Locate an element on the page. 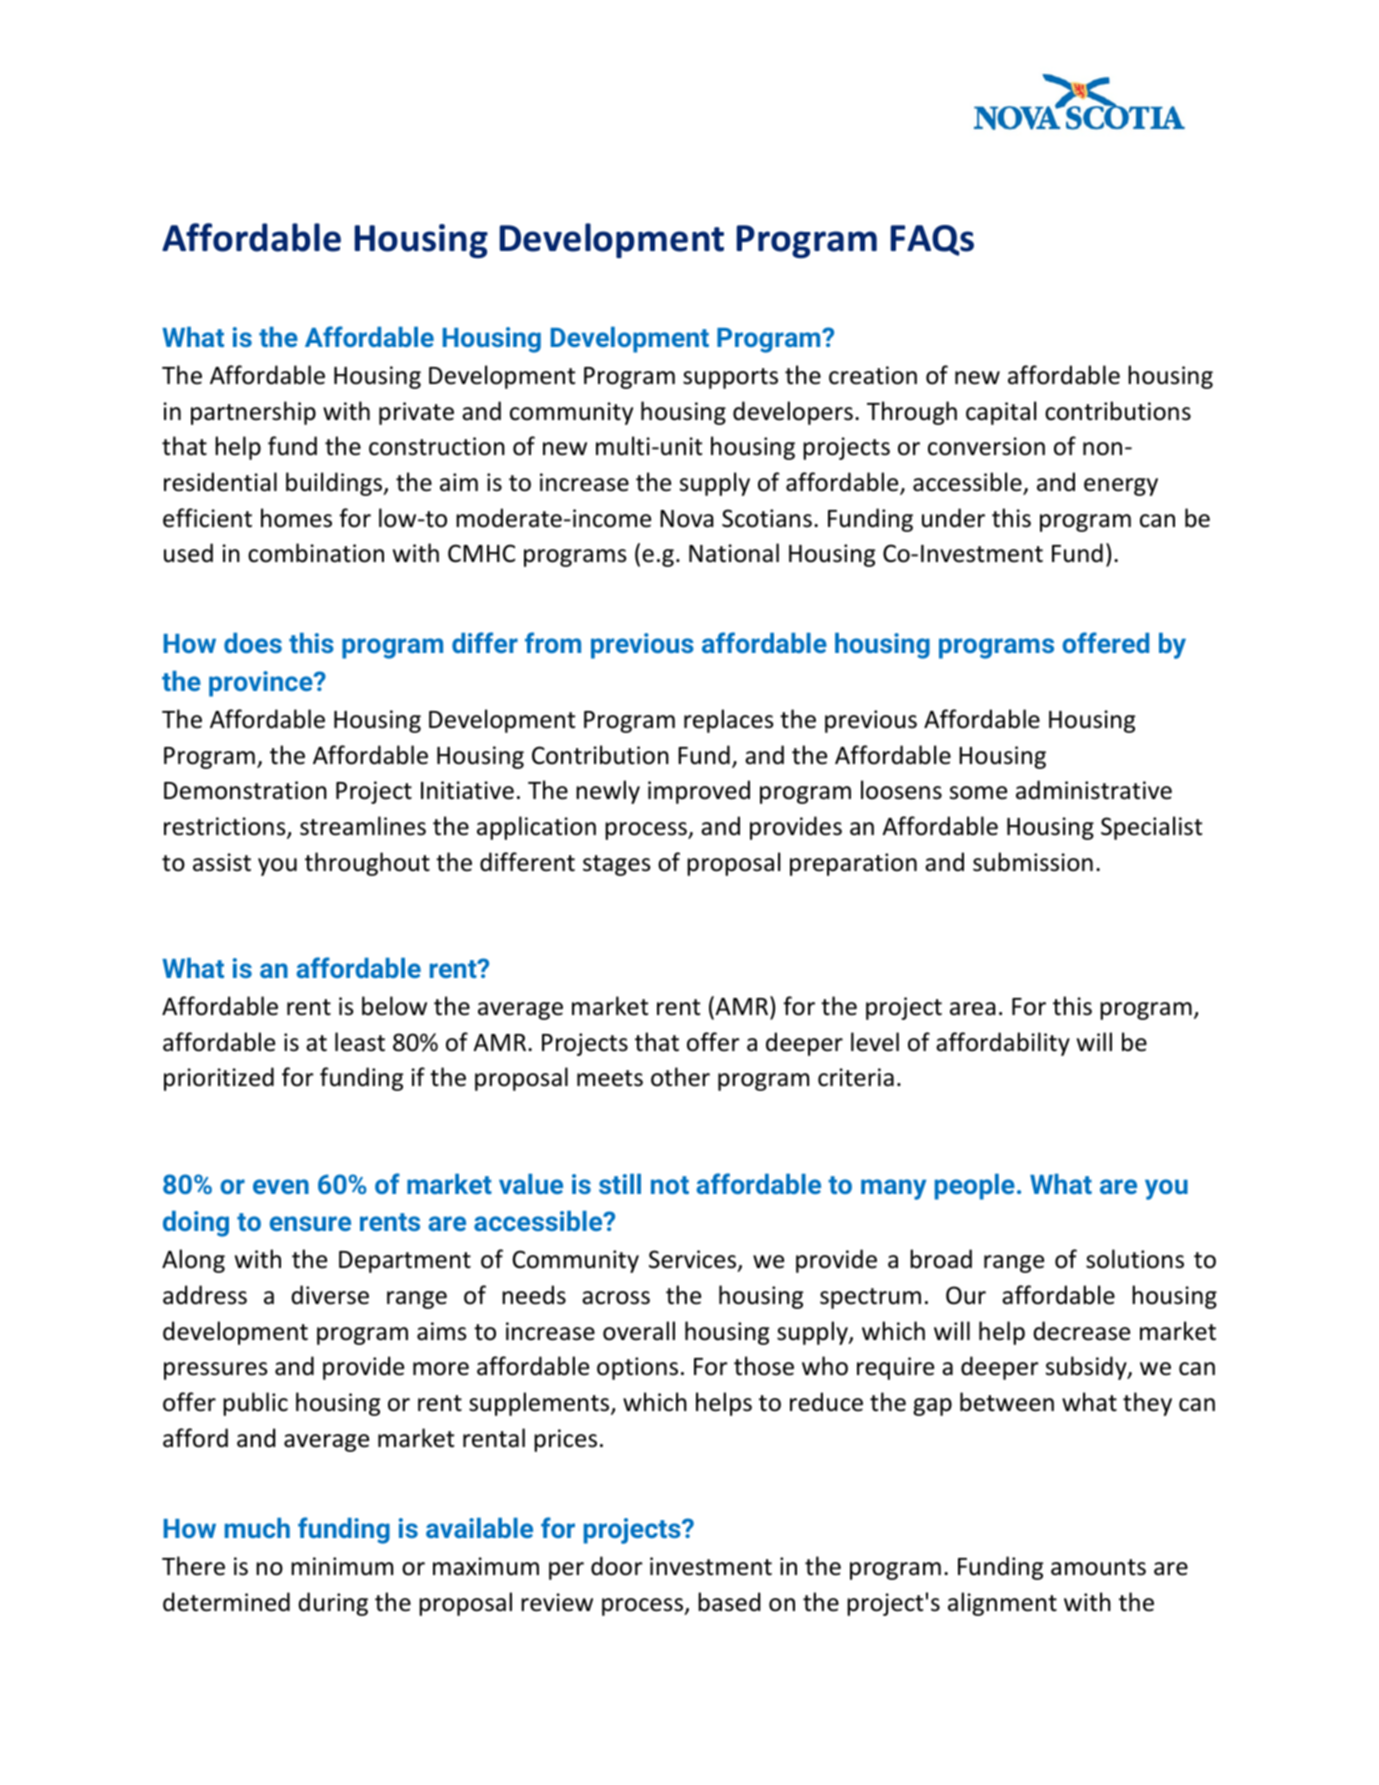 The height and width of the document is (1785, 1379). capital is located at coordinates (1001, 413).
